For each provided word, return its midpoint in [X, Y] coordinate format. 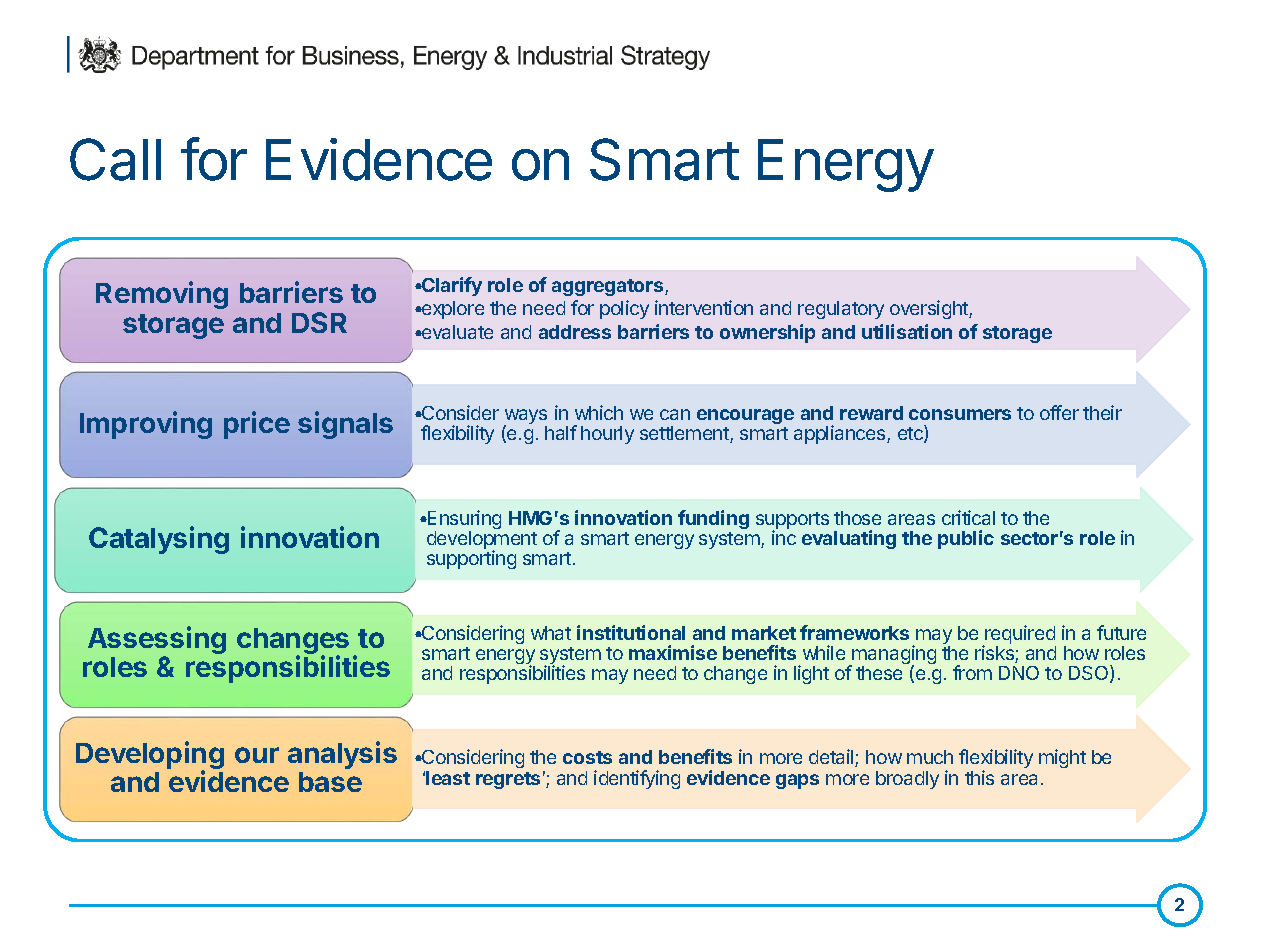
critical [968, 517]
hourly [607, 435]
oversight [930, 309]
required [1019, 636]
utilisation [907, 331]
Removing [162, 295]
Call [115, 159]
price [257, 425]
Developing [150, 756]
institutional [631, 632]
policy [624, 309]
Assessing [157, 641]
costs [587, 757]
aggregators [609, 287]
